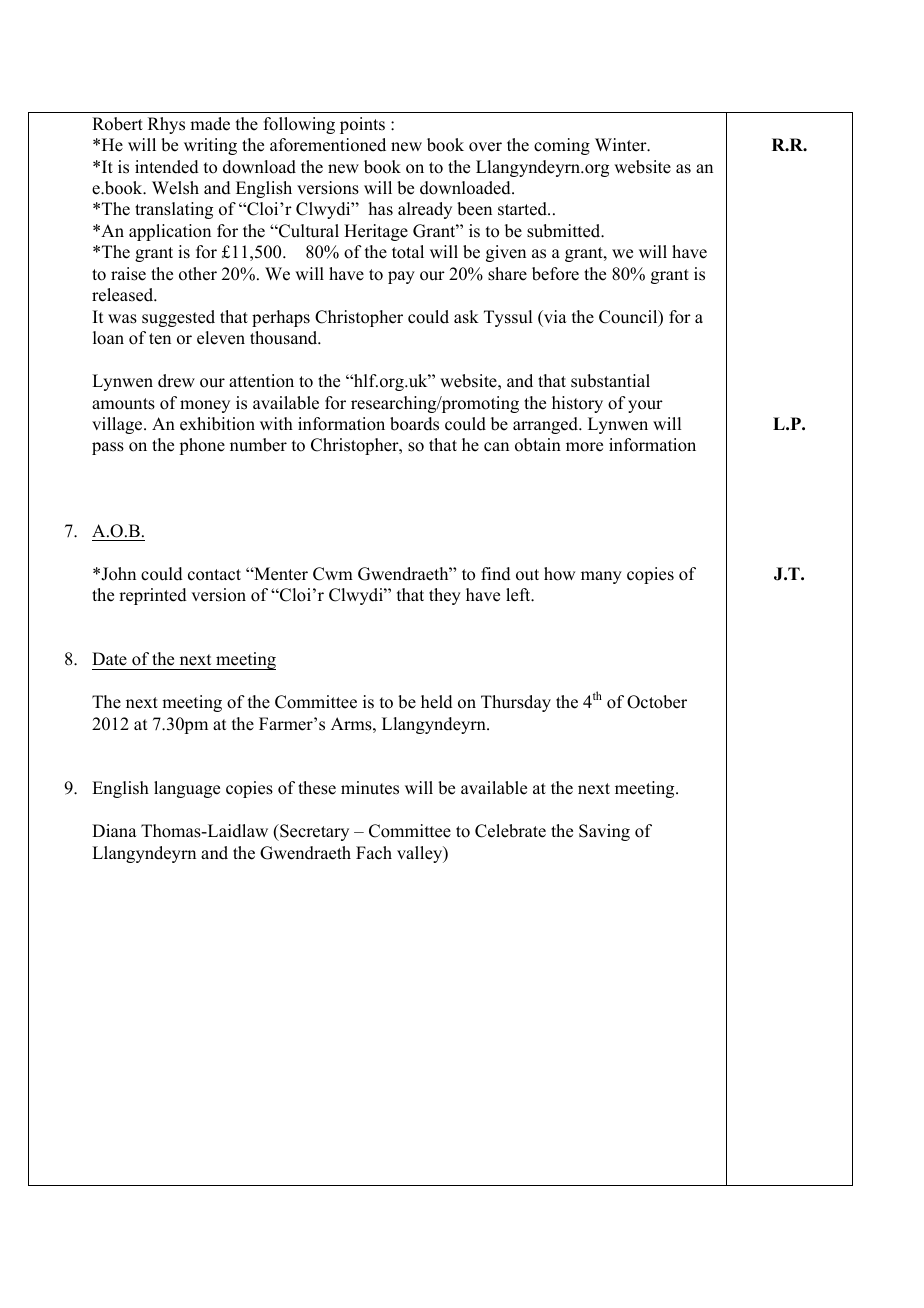 The image size is (924, 1308). I want to click on they, so click(445, 596).
